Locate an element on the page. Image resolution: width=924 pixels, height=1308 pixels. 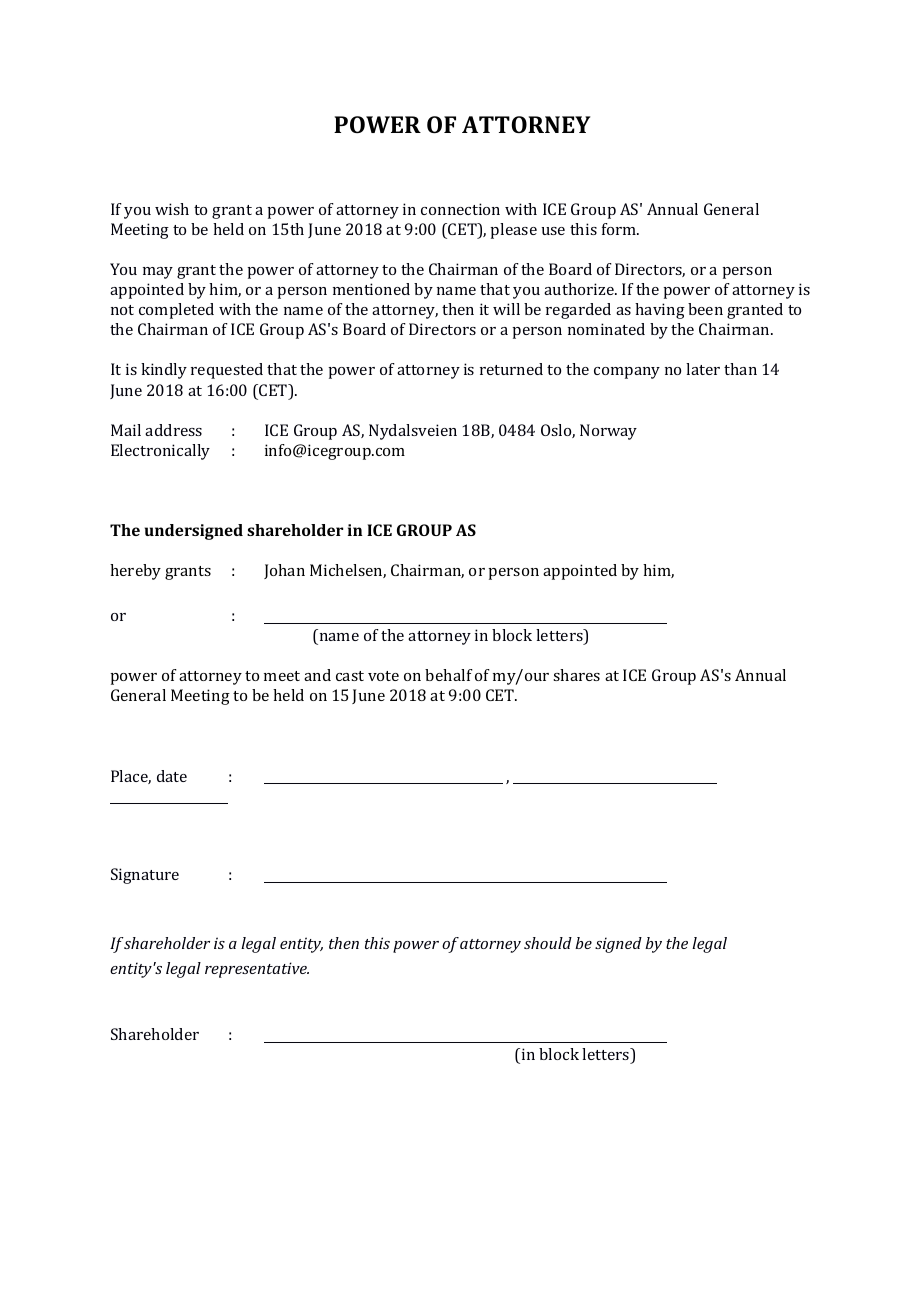
Electronically is located at coordinates (160, 452).
